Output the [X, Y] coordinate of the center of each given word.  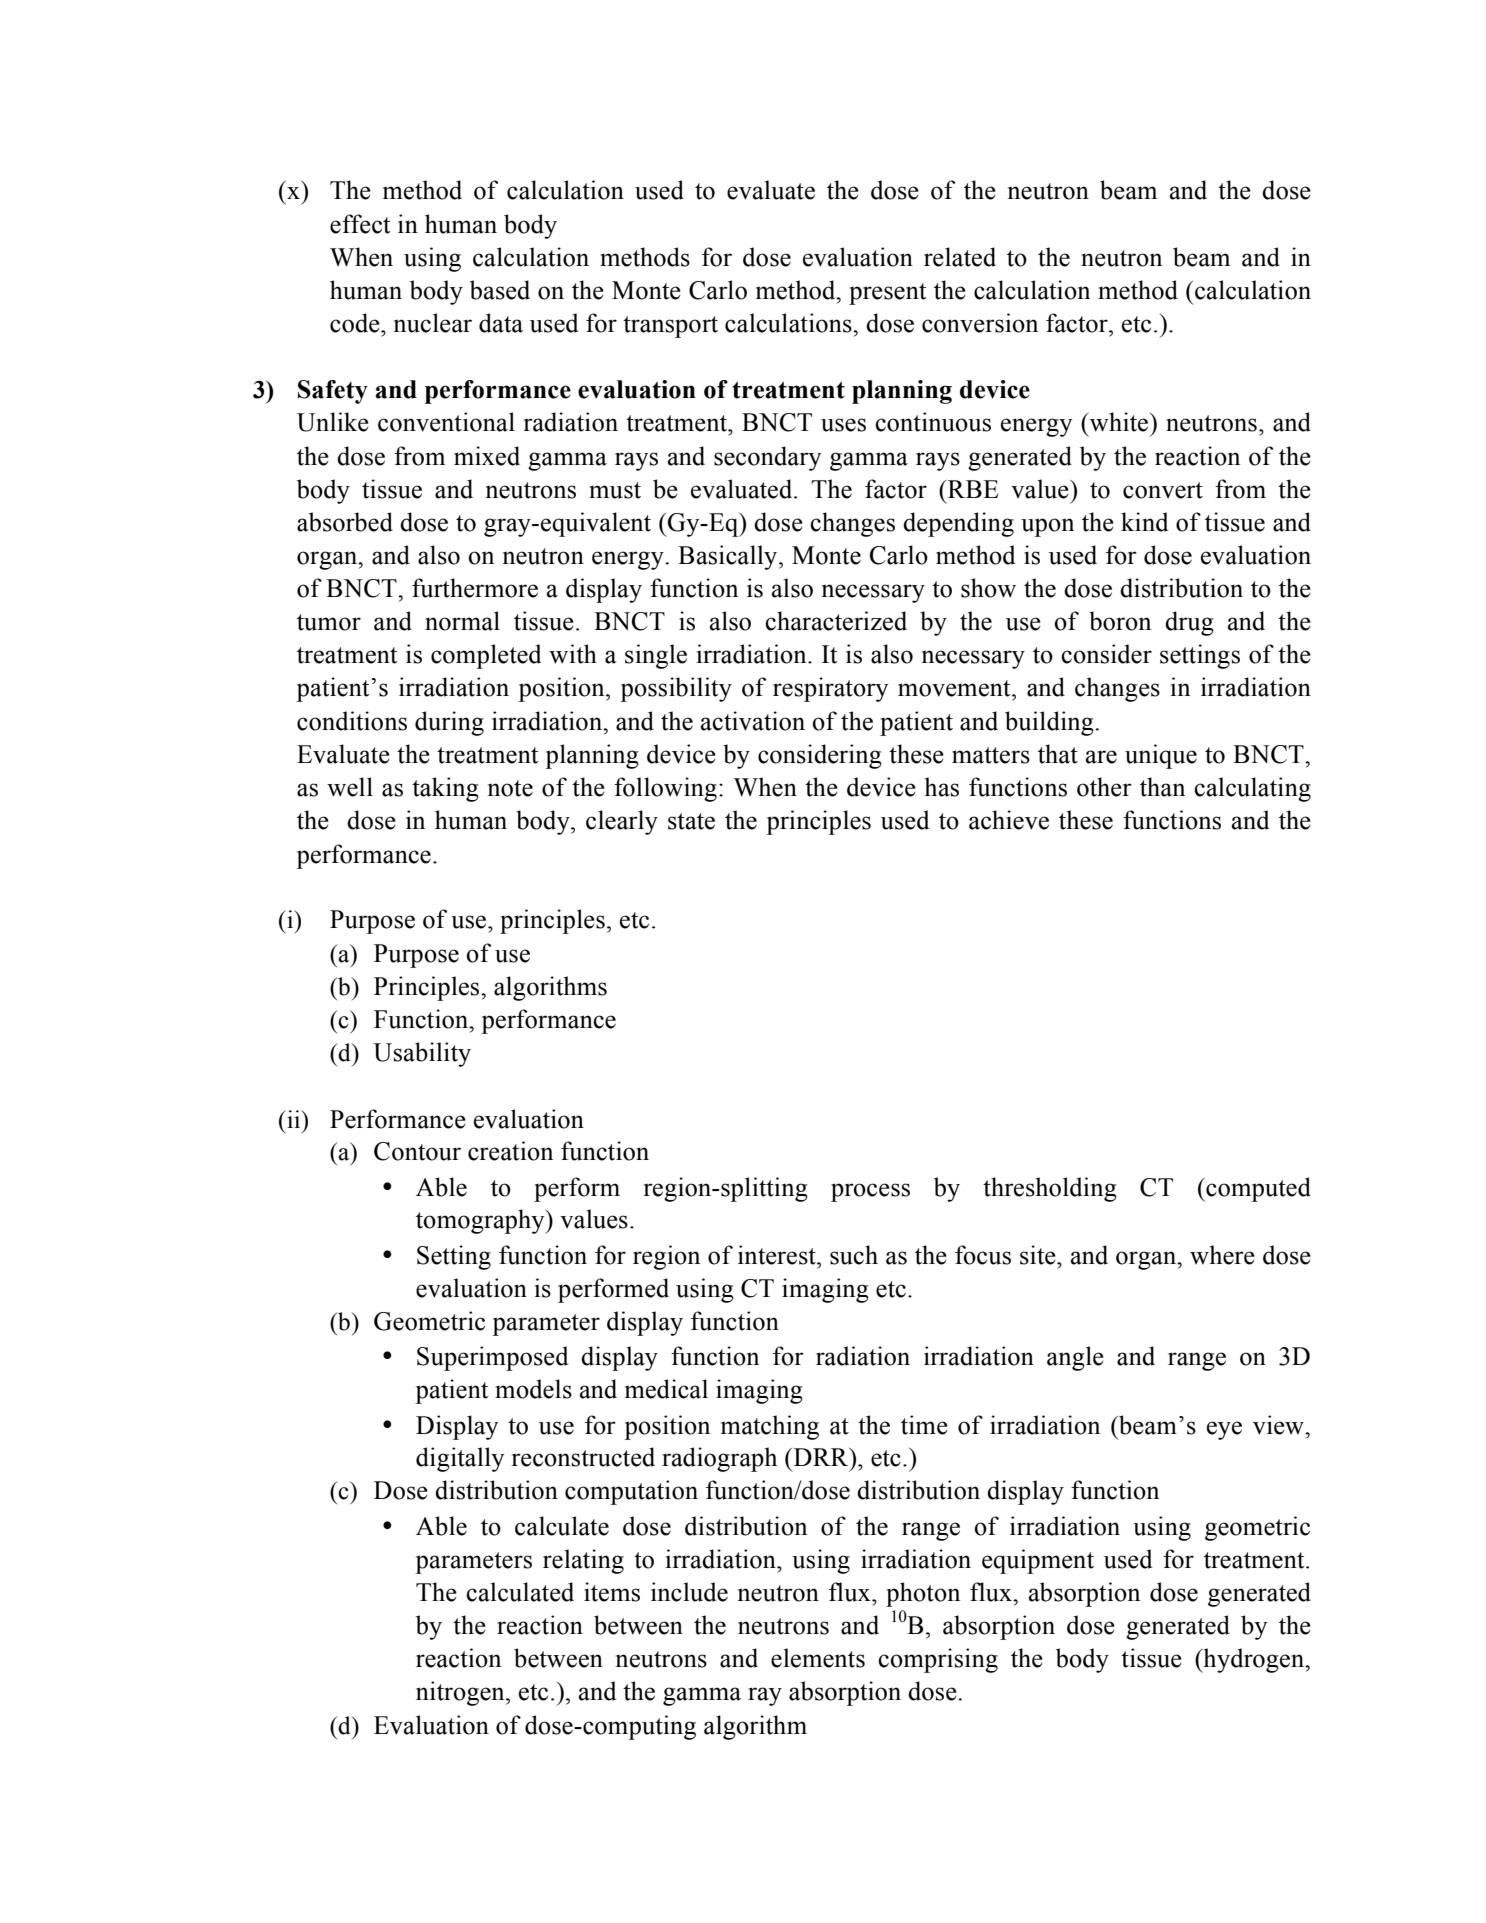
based [500, 290]
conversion [980, 323]
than [1162, 787]
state [691, 821]
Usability [422, 1054]
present [888, 294]
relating [583, 1561]
